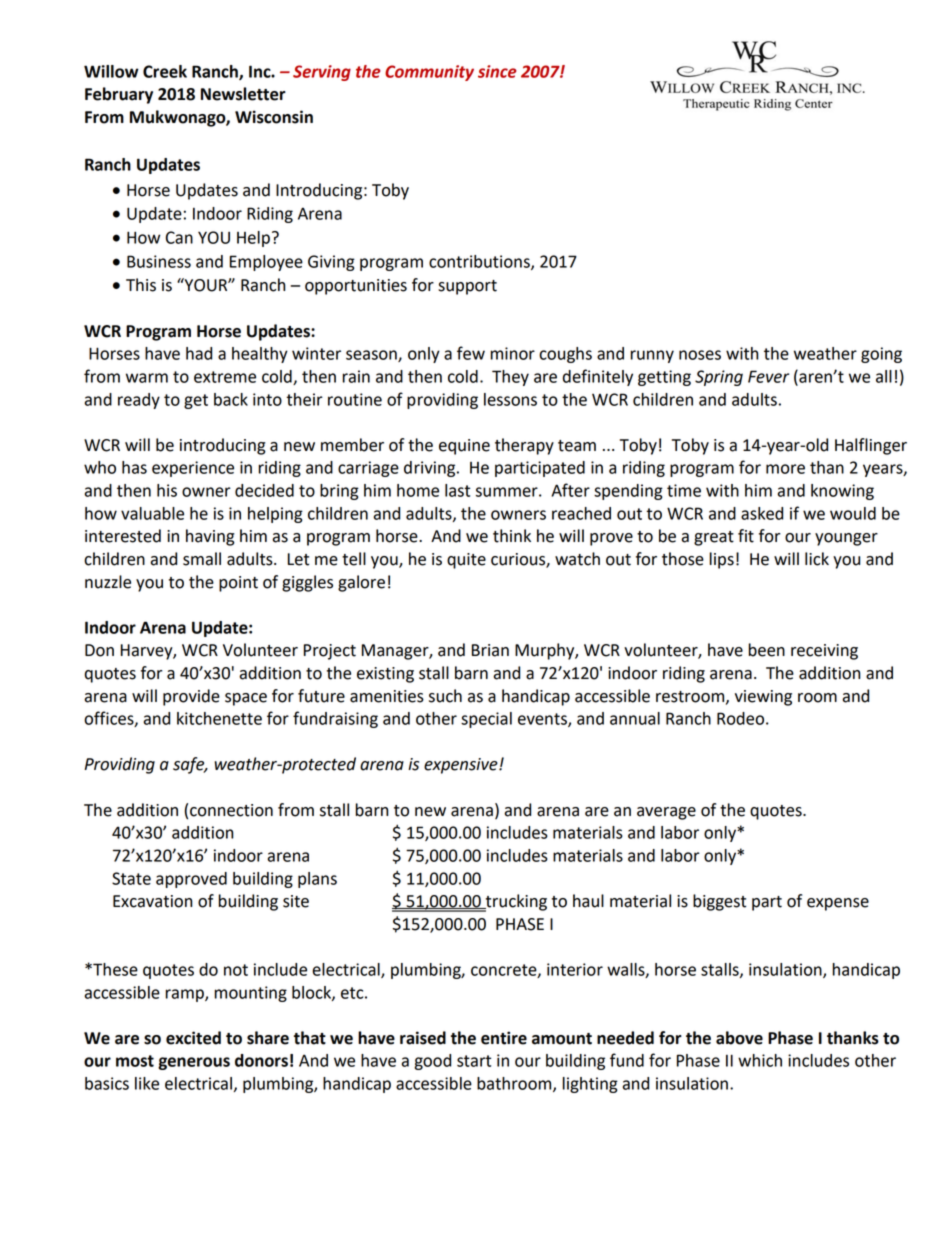  Describe the element at coordinates (219, 718) in the document. I see `kitchenette` at that location.
